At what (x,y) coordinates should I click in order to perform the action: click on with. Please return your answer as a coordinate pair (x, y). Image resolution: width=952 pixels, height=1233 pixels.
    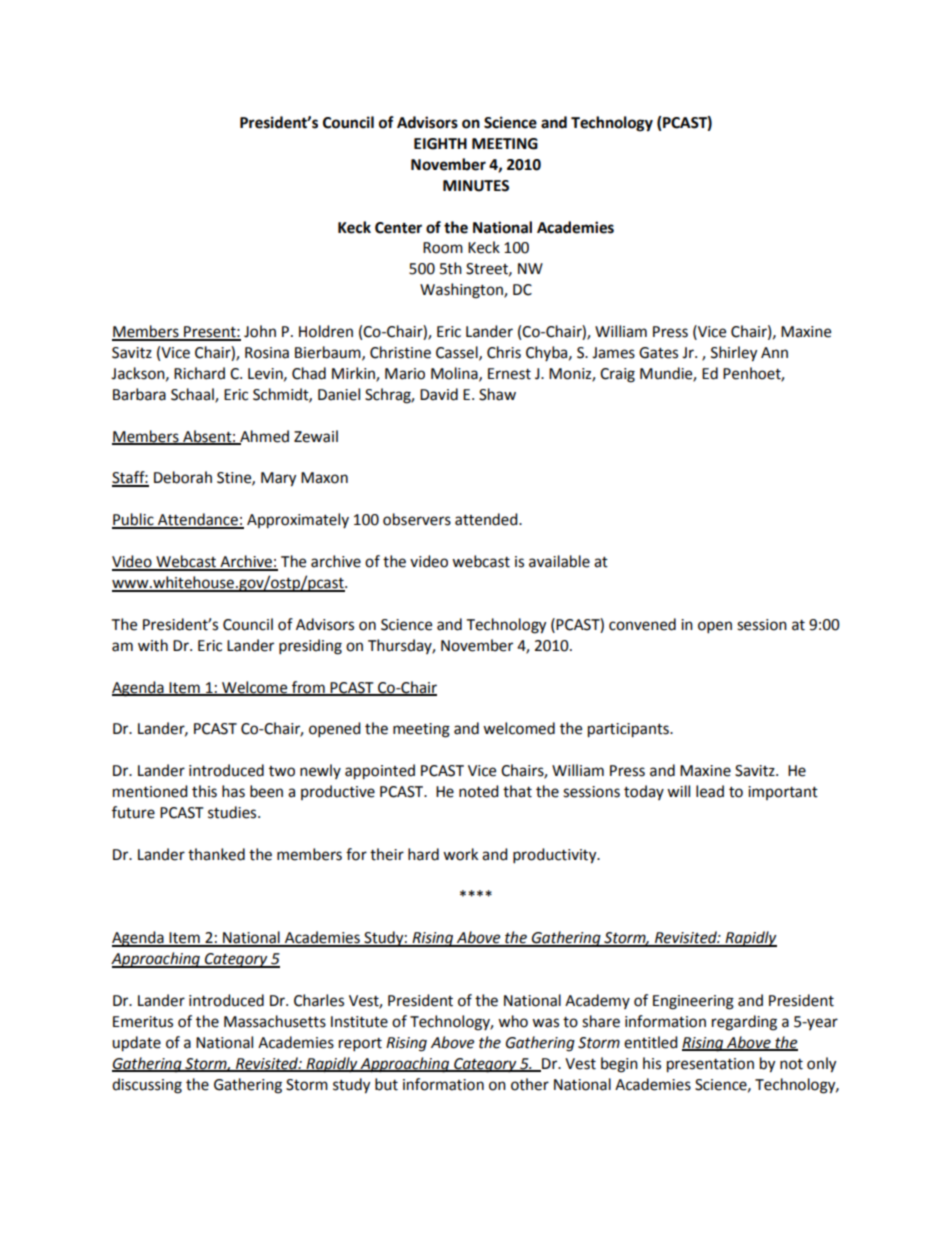
    Looking at the image, I should click on (153, 645).
